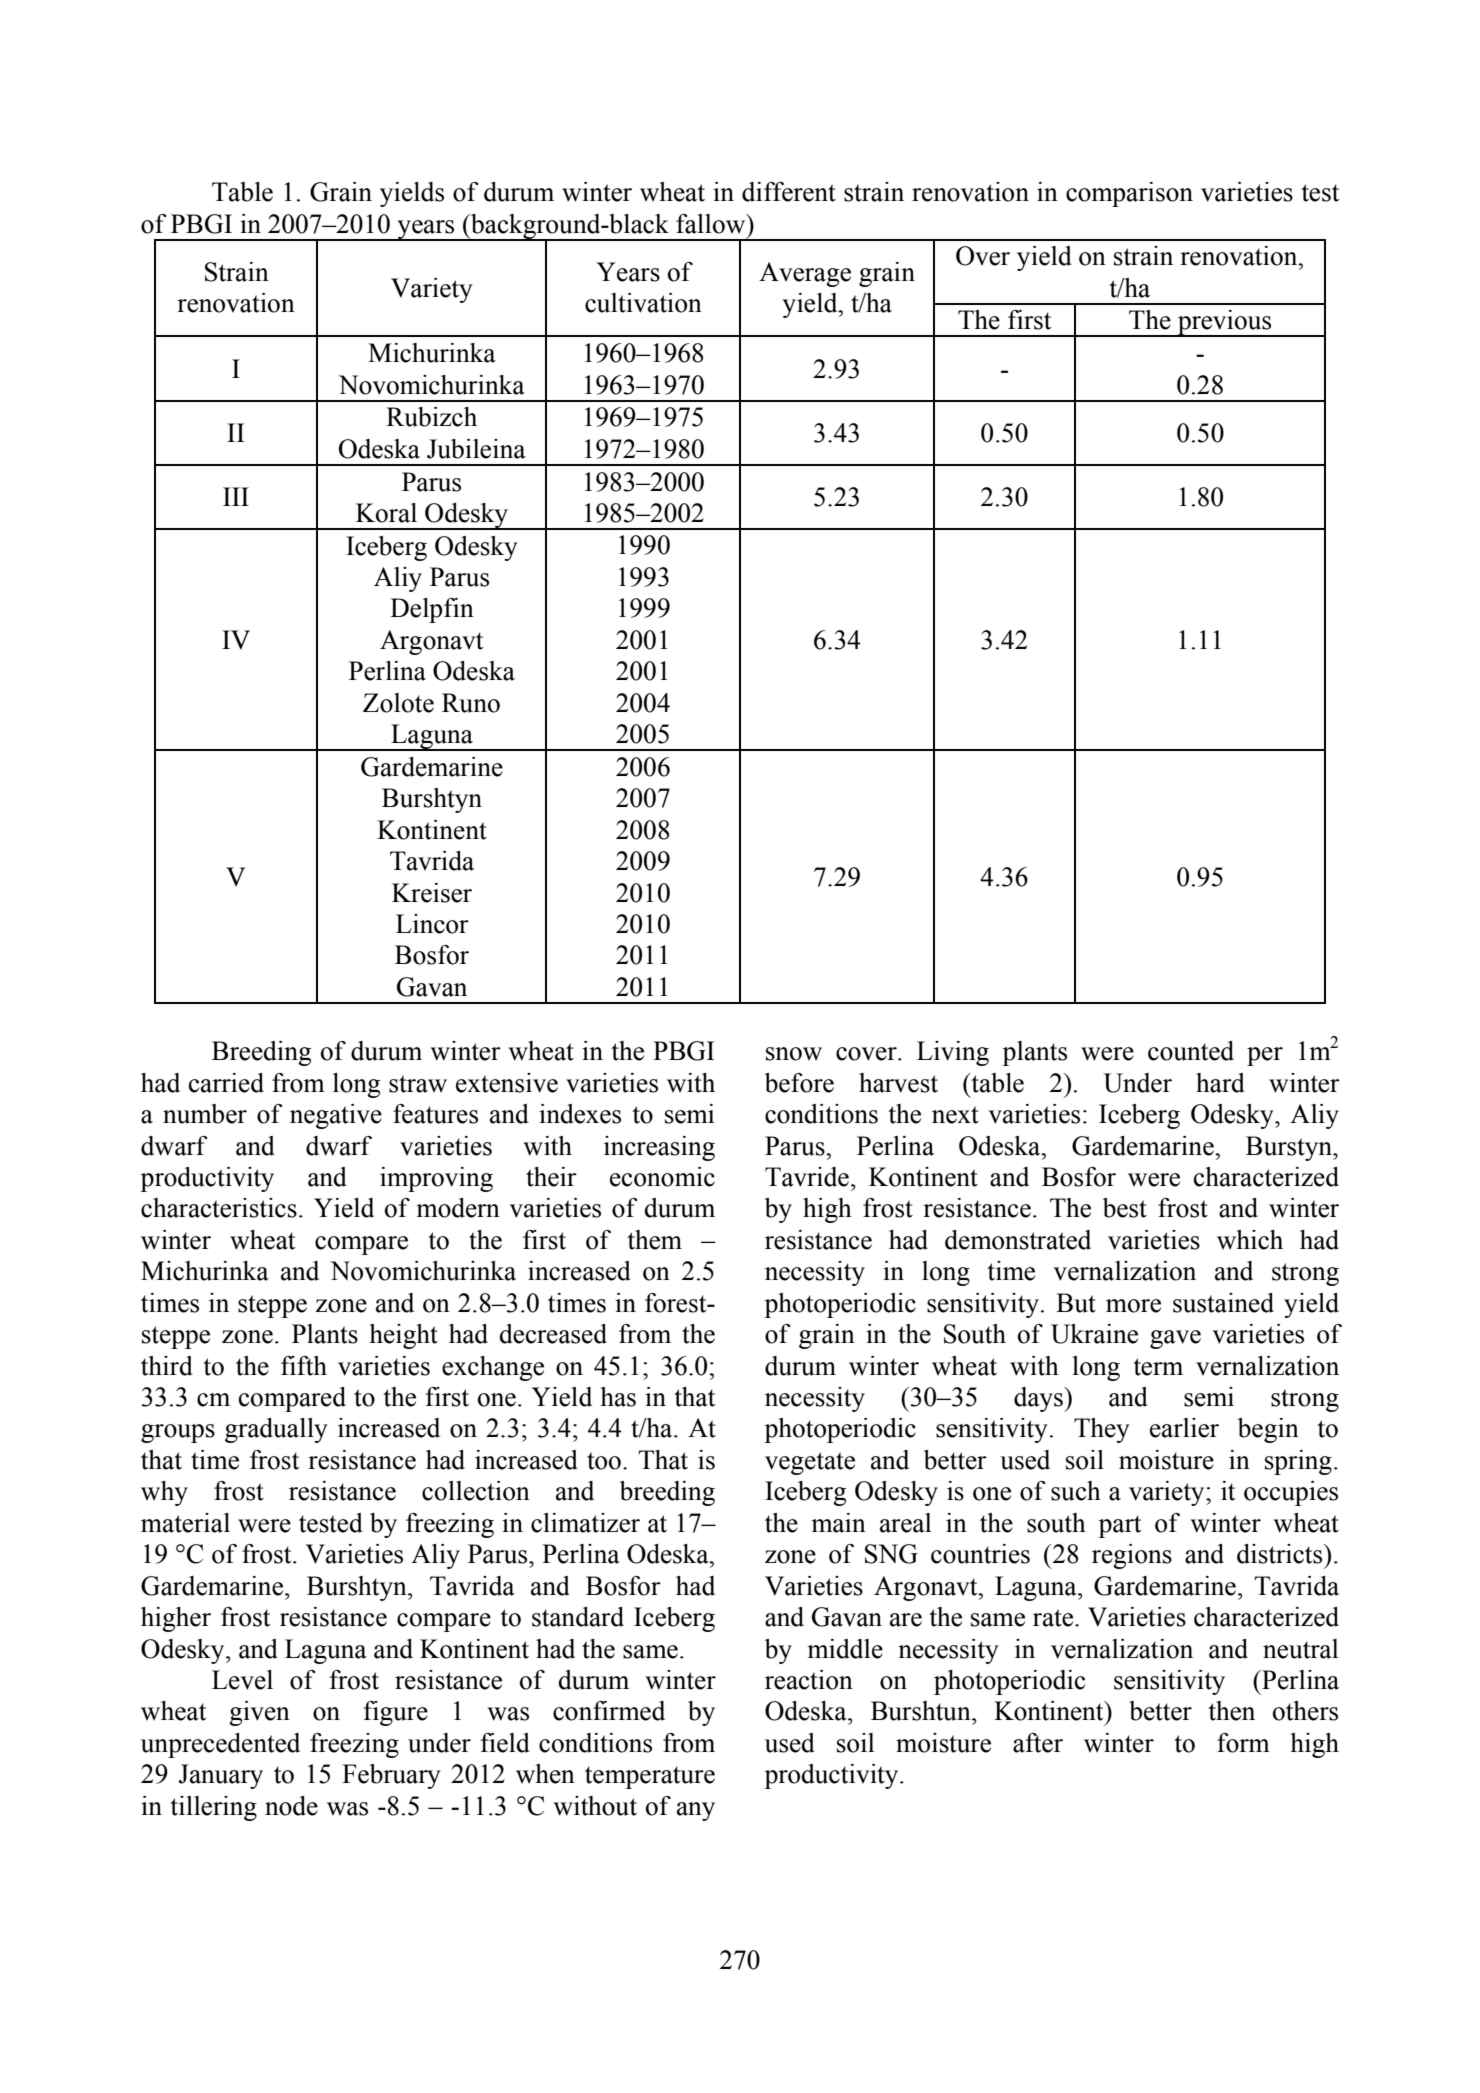  What do you see at coordinates (291, 1806) in the document?
I see `node` at bounding box center [291, 1806].
